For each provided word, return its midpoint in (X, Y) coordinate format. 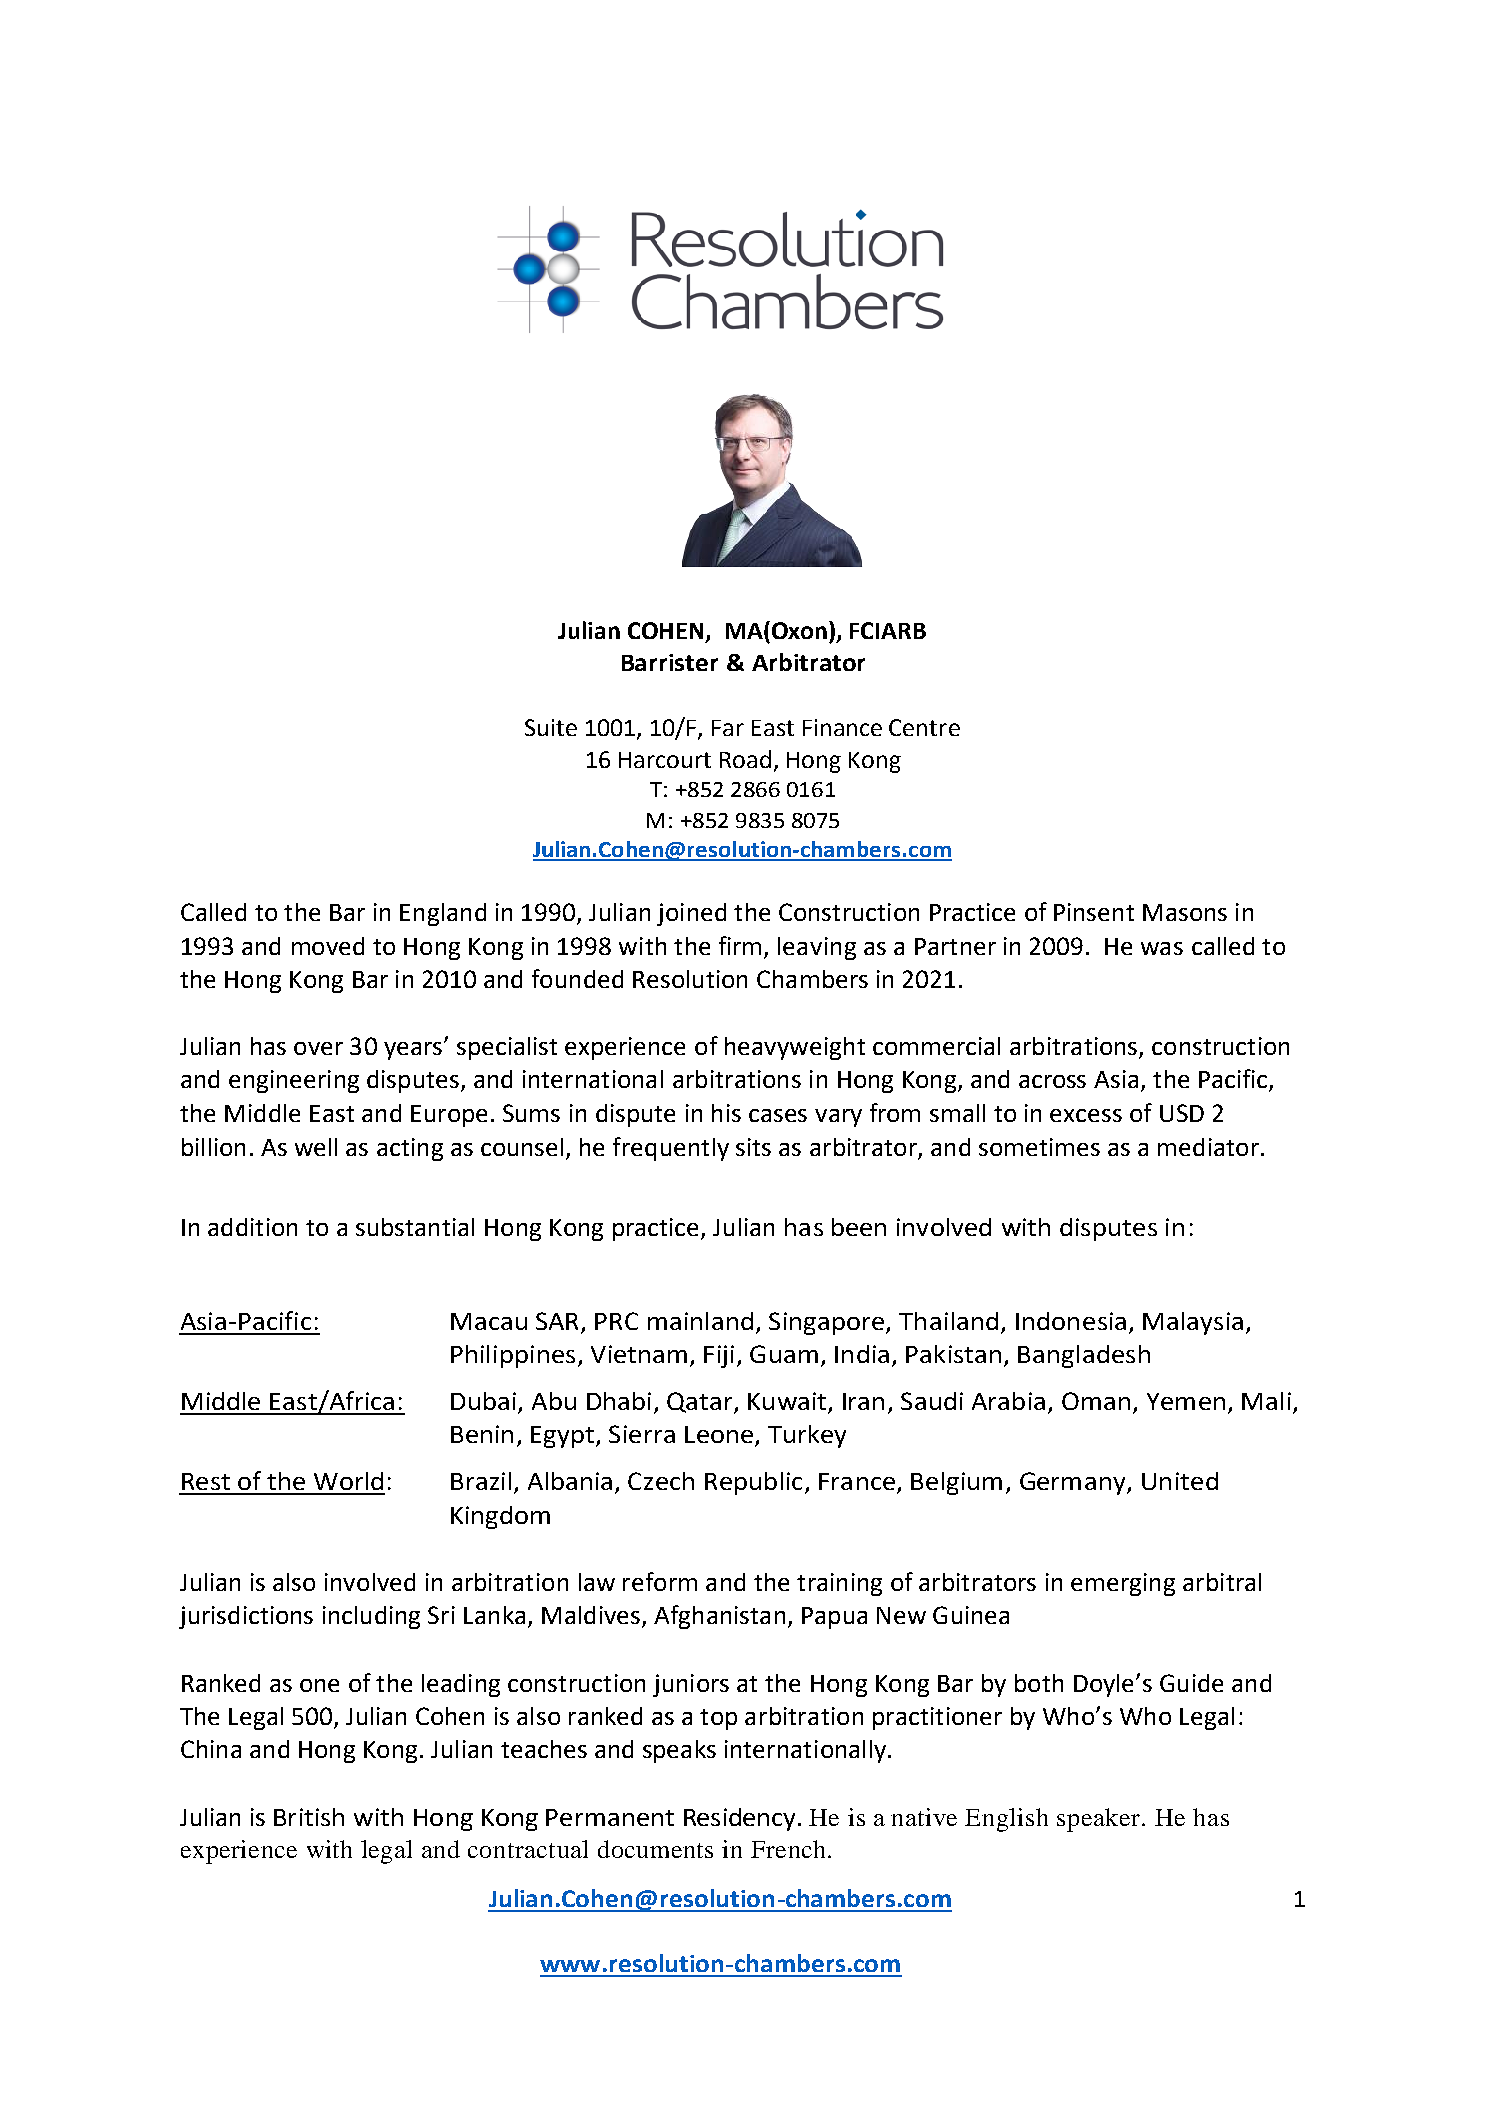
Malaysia (1193, 1323)
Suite (551, 727)
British (309, 1817)
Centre (924, 727)
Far (728, 728)
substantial (415, 1227)
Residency (739, 1819)
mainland (700, 1321)
